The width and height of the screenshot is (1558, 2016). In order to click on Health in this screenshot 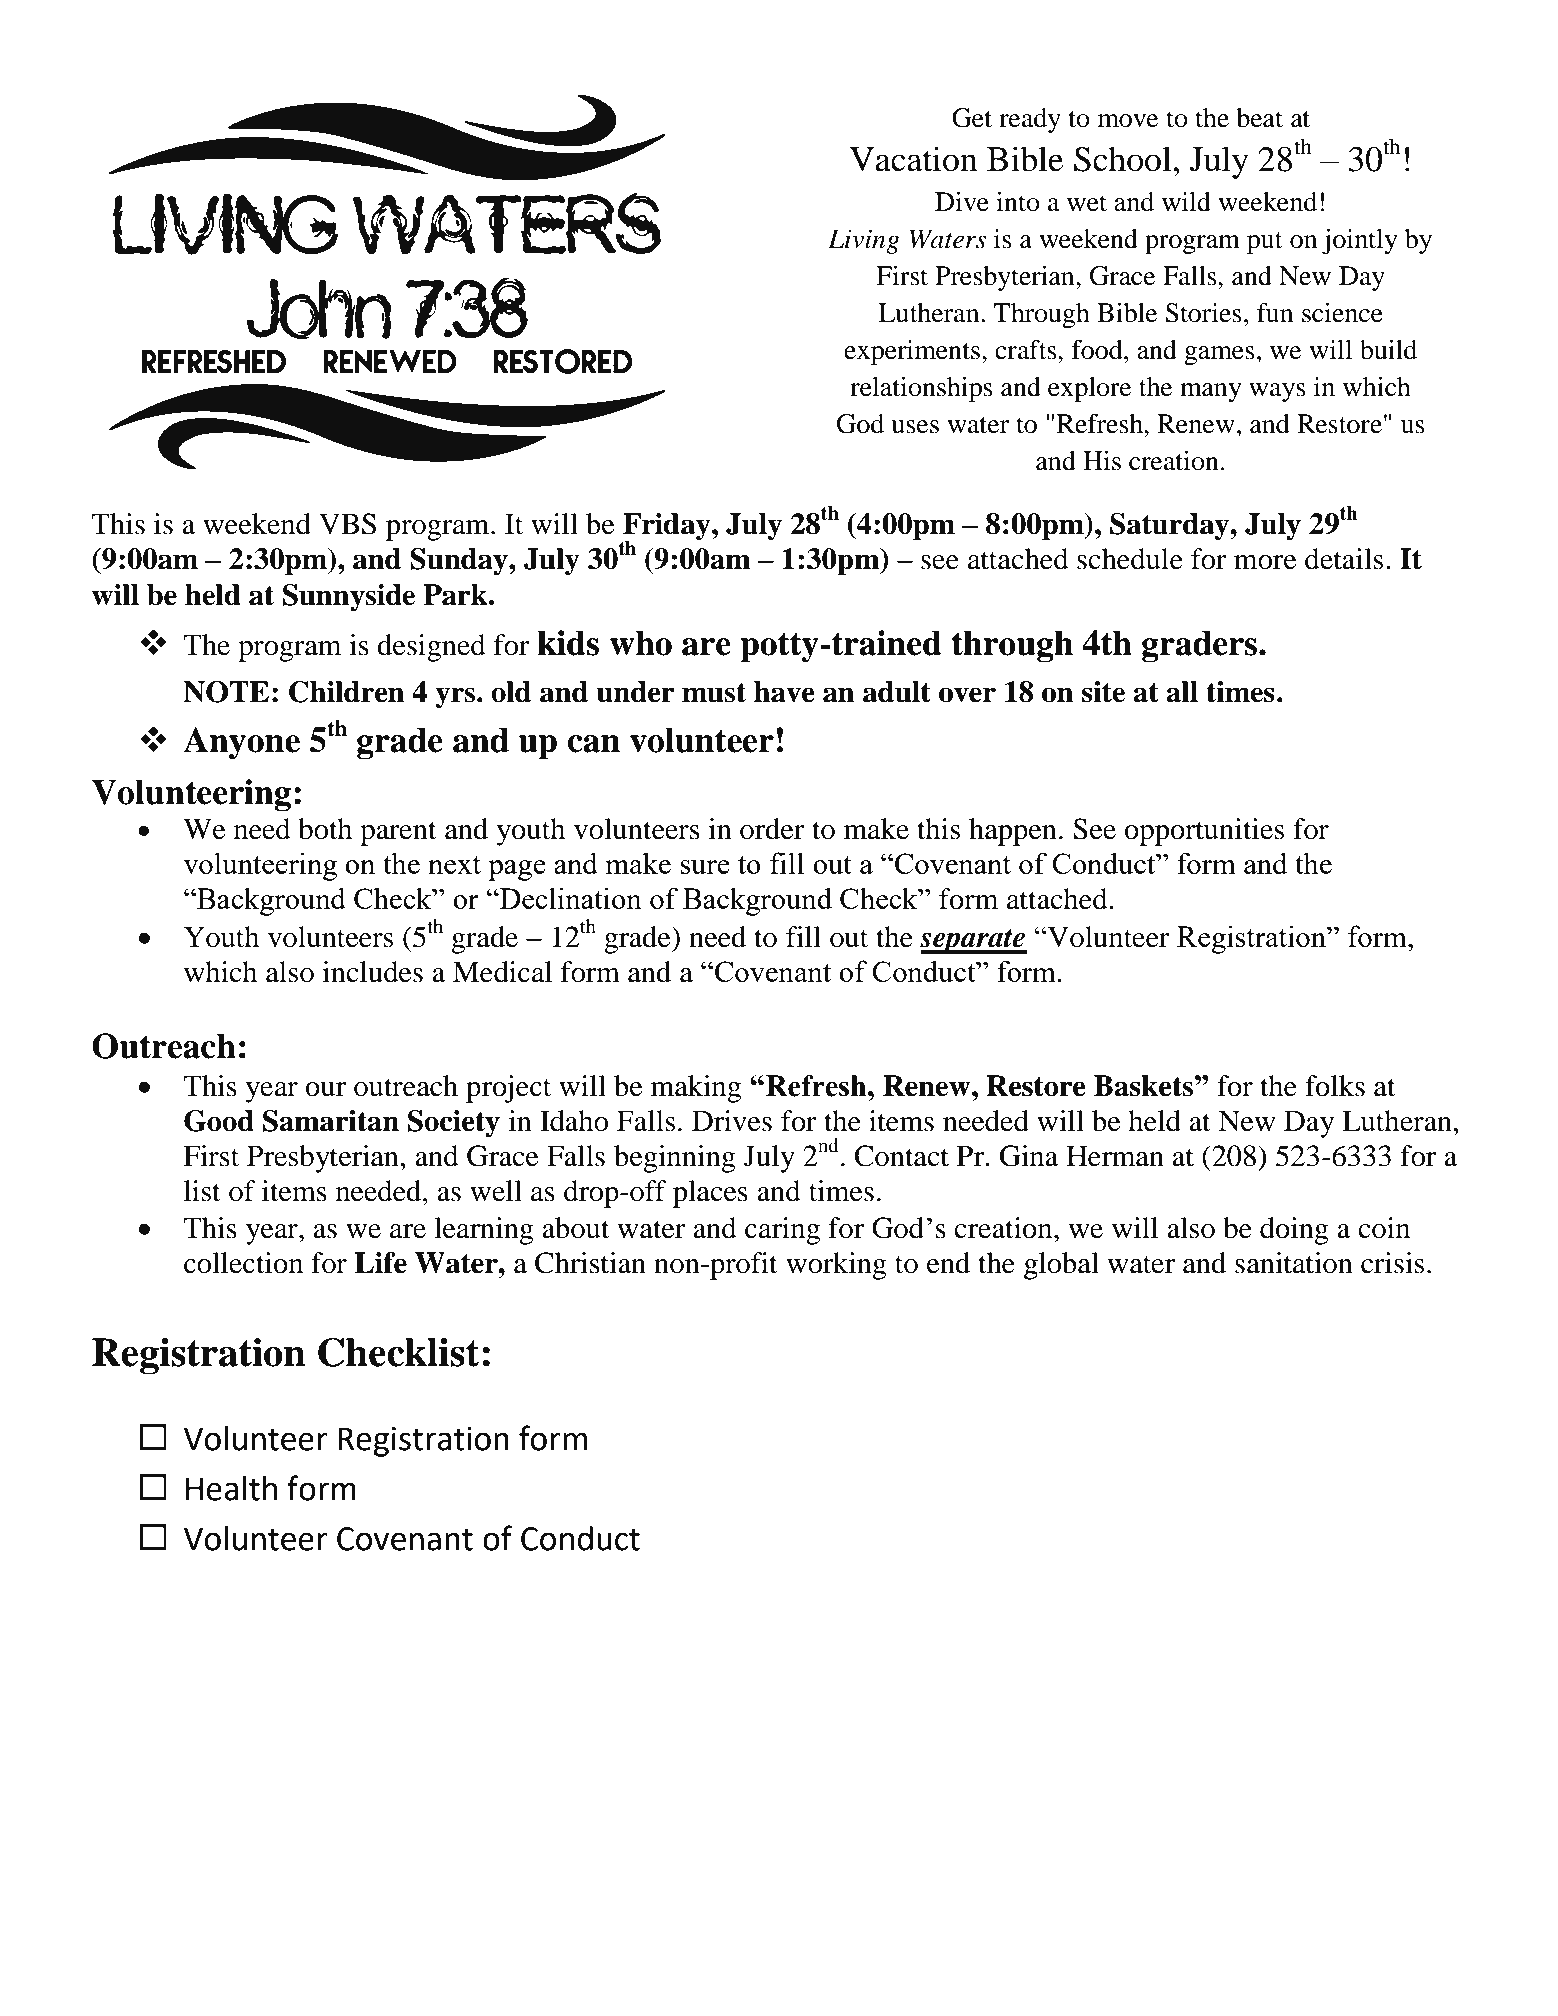, I will do `click(231, 1488)`.
